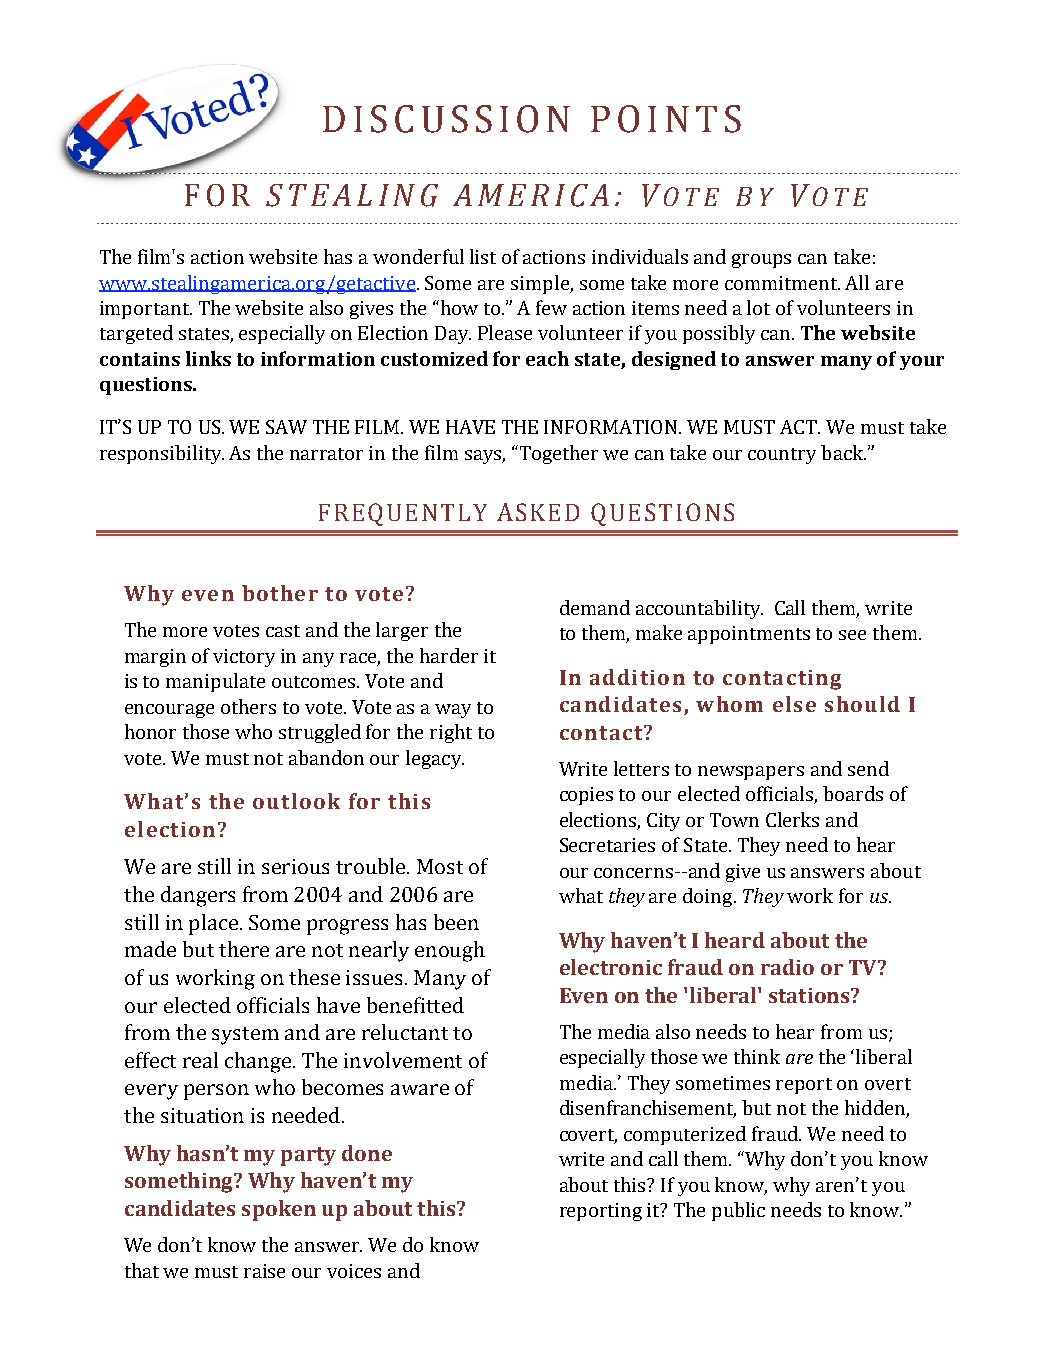 The height and width of the page is (1365, 1055). Describe the element at coordinates (761, 261) in the page. I see `groups` at that location.
